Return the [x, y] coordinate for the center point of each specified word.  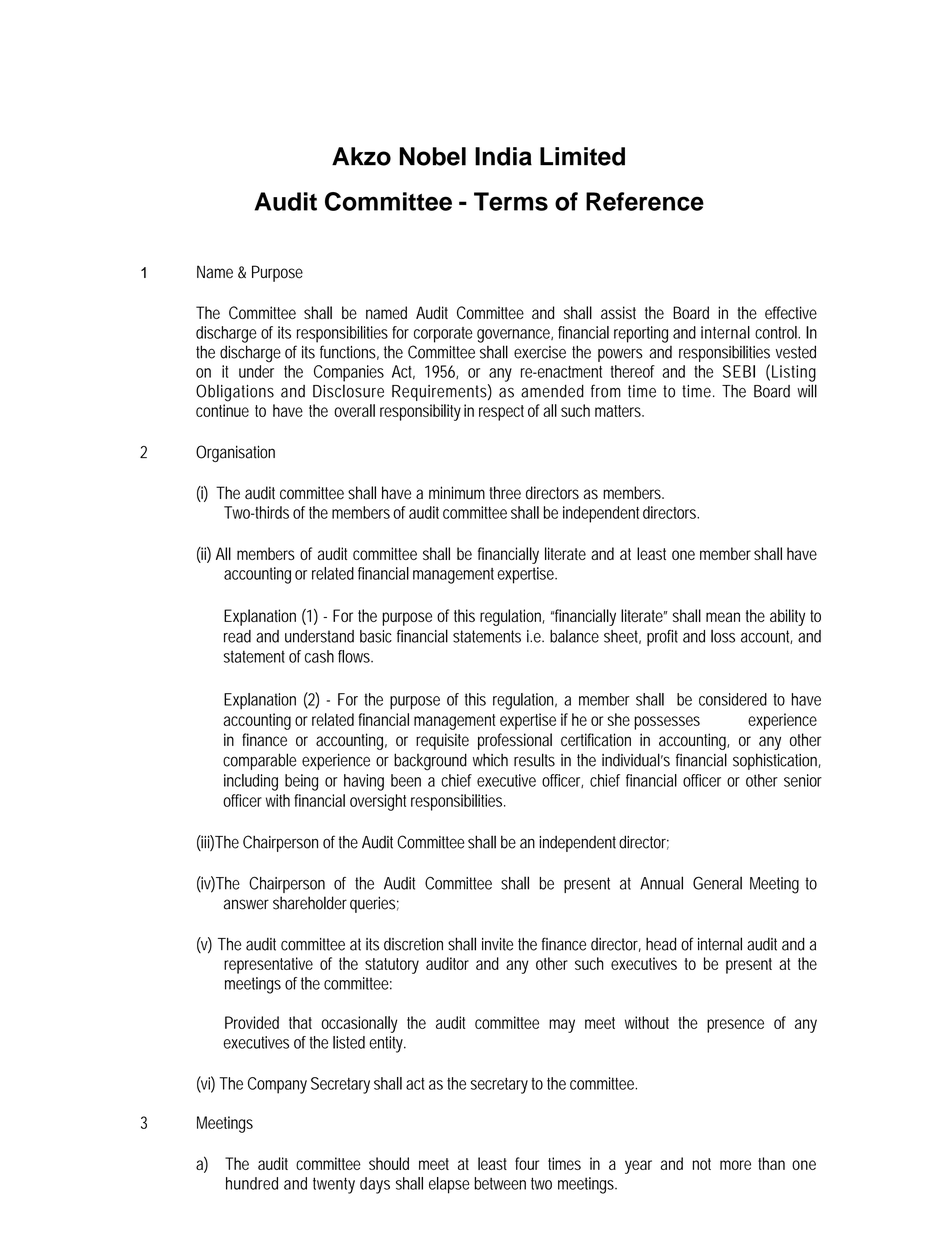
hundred [252, 1183]
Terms [511, 201]
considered [733, 699]
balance [574, 636]
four [527, 1163]
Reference [645, 201]
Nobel [433, 156]
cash [319, 656]
